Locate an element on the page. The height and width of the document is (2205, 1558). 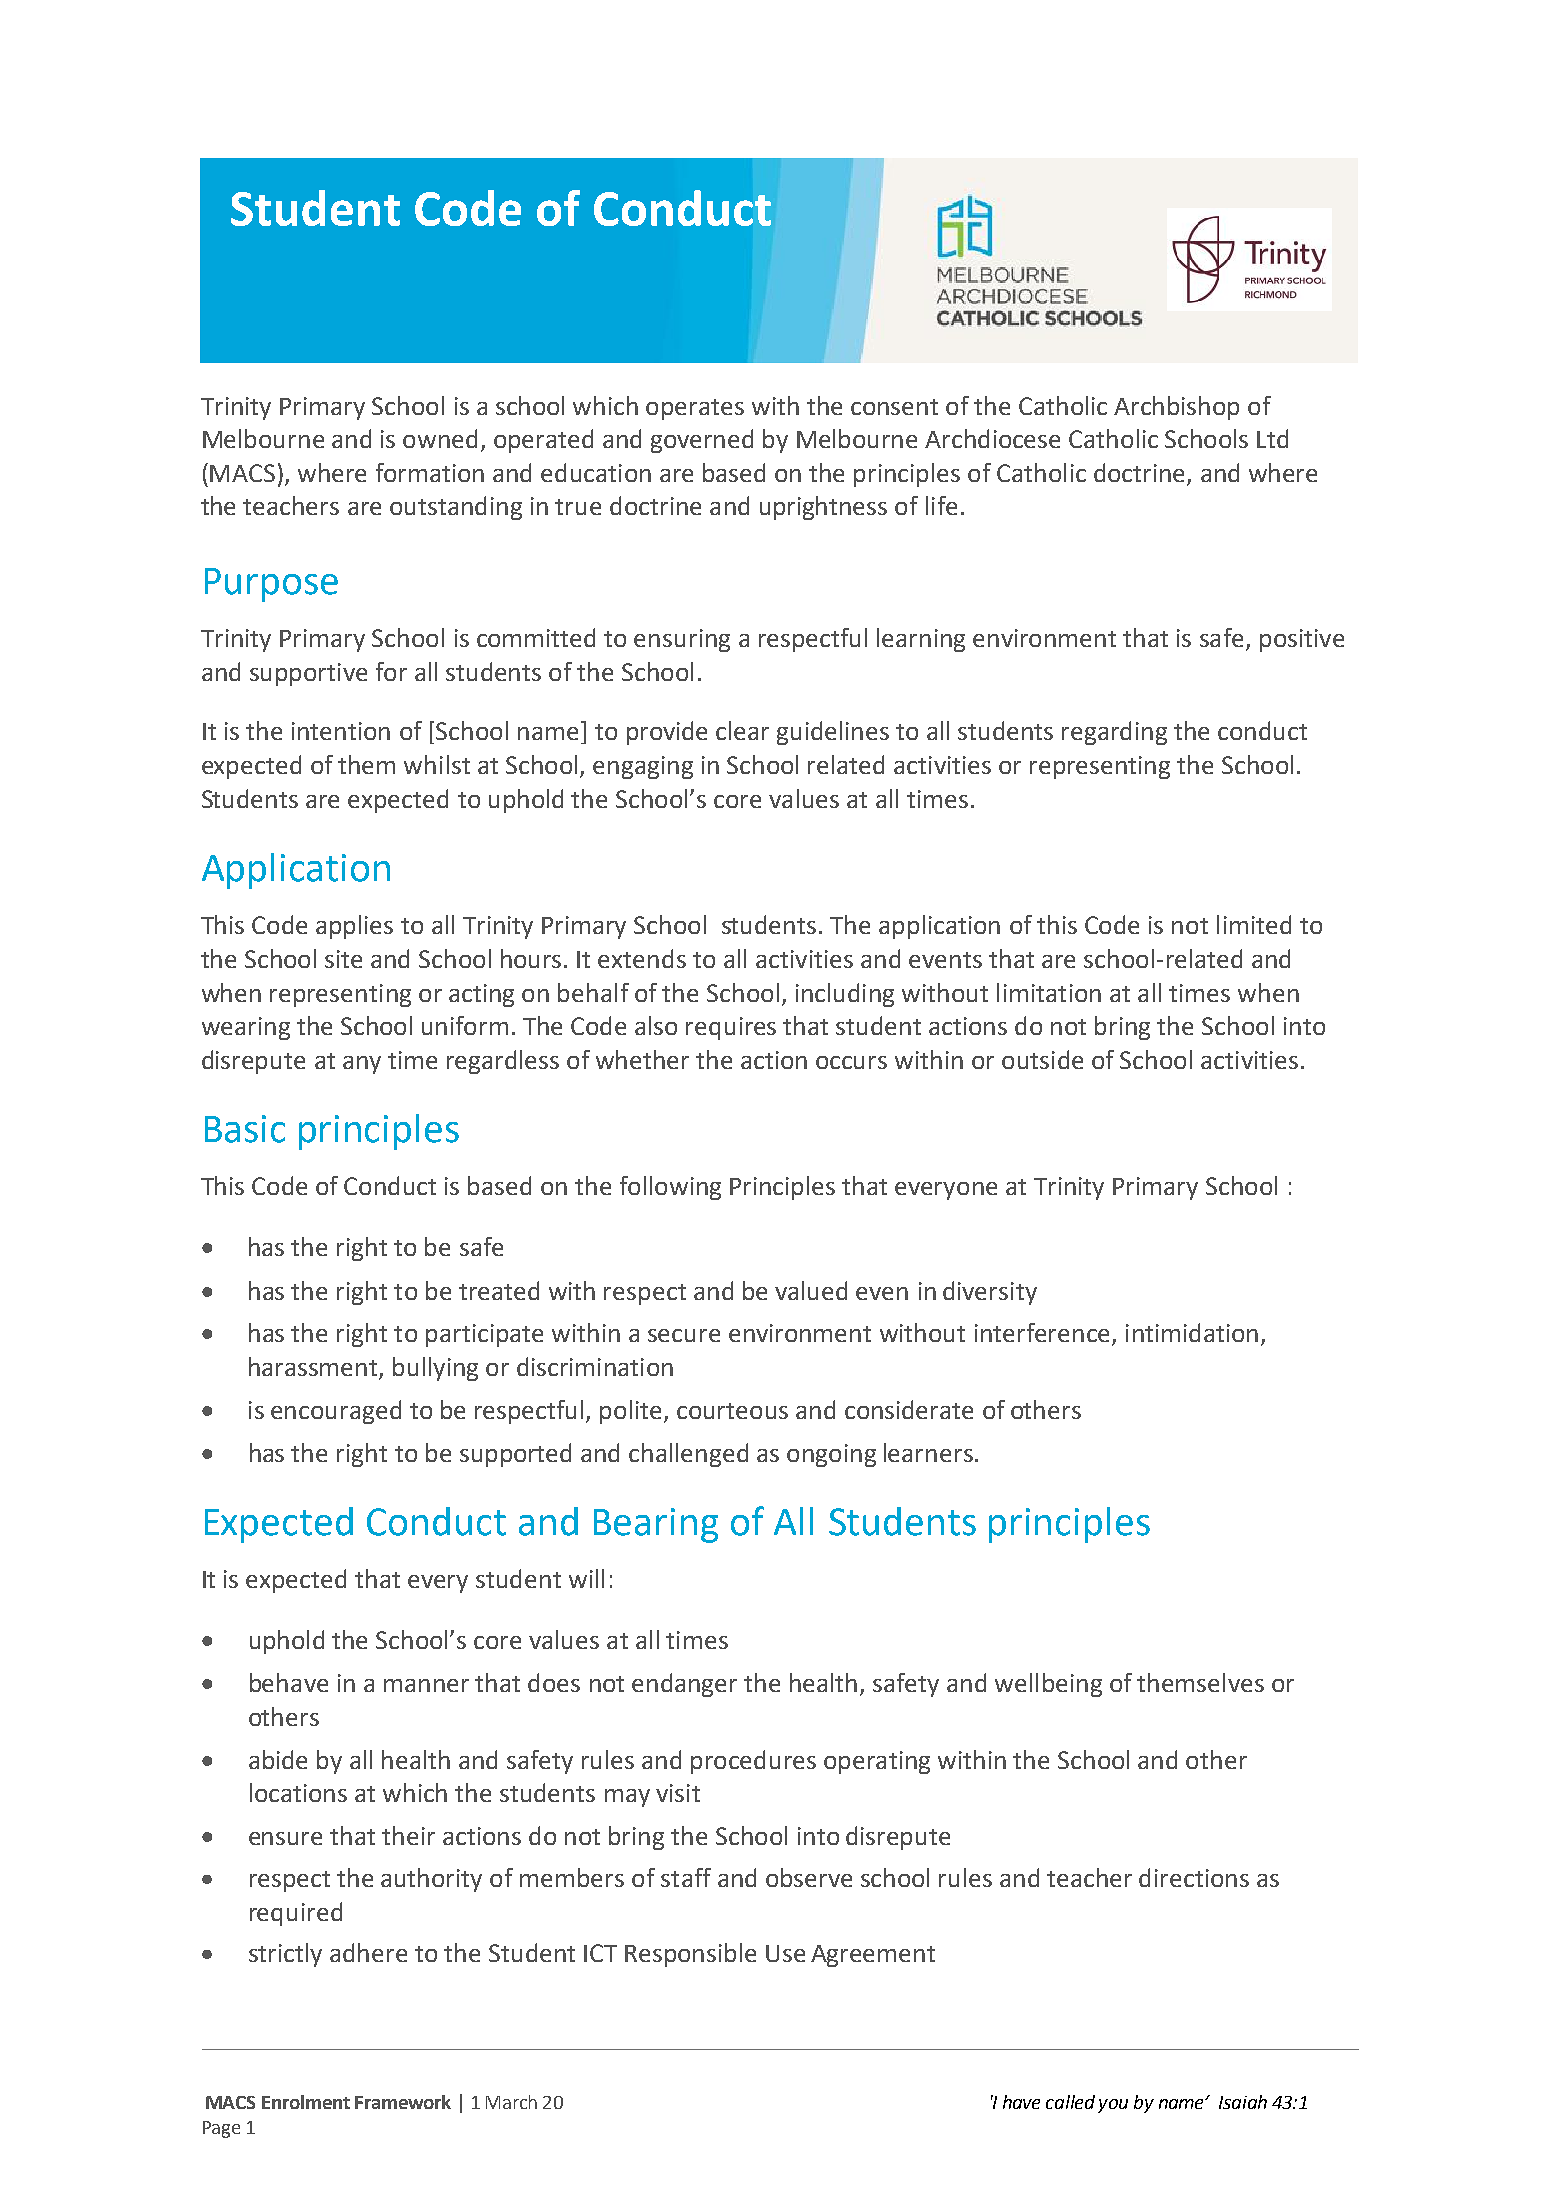
valued is located at coordinates (811, 1290).
